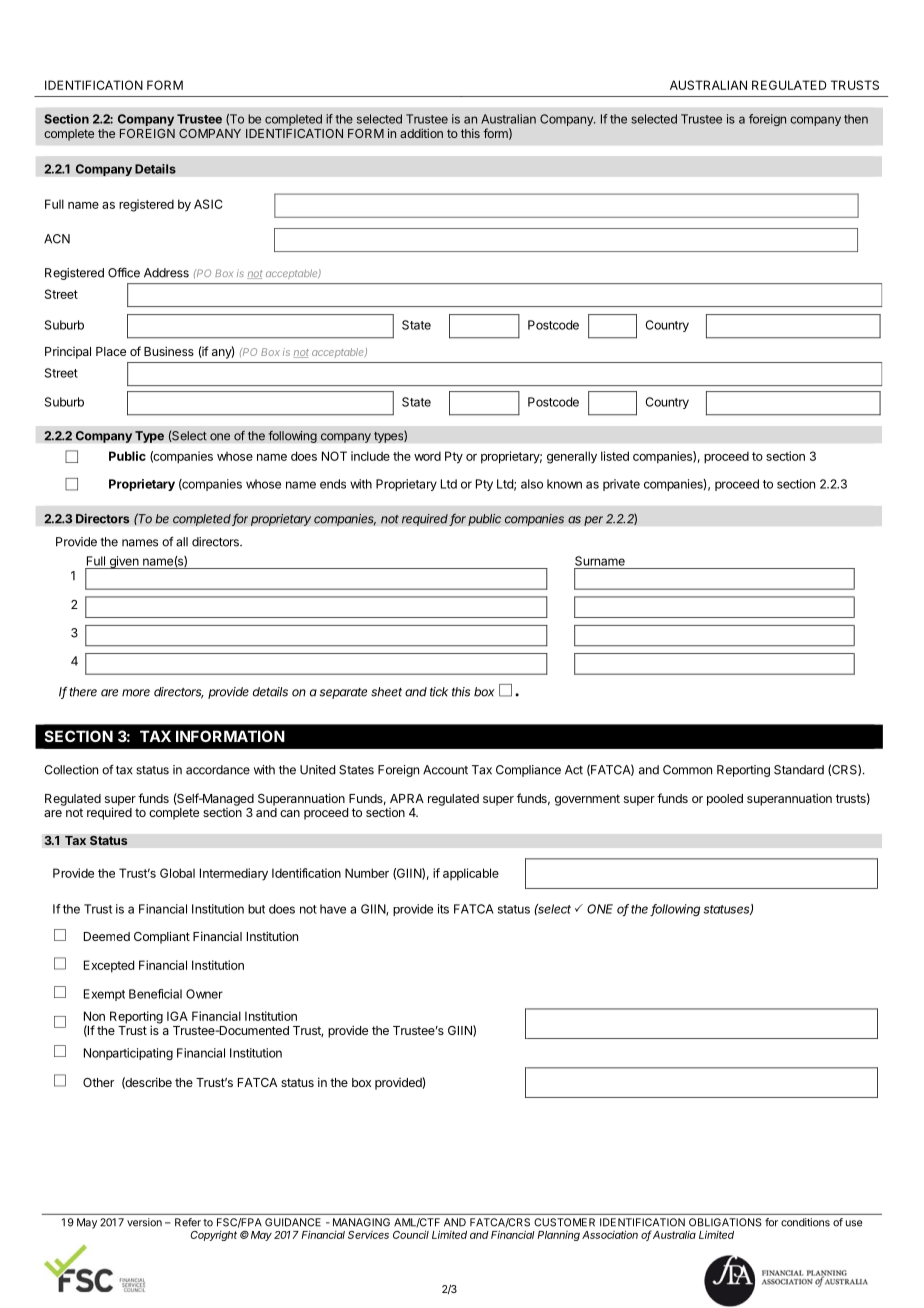 The image size is (924, 1308). I want to click on more, so click(136, 693).
